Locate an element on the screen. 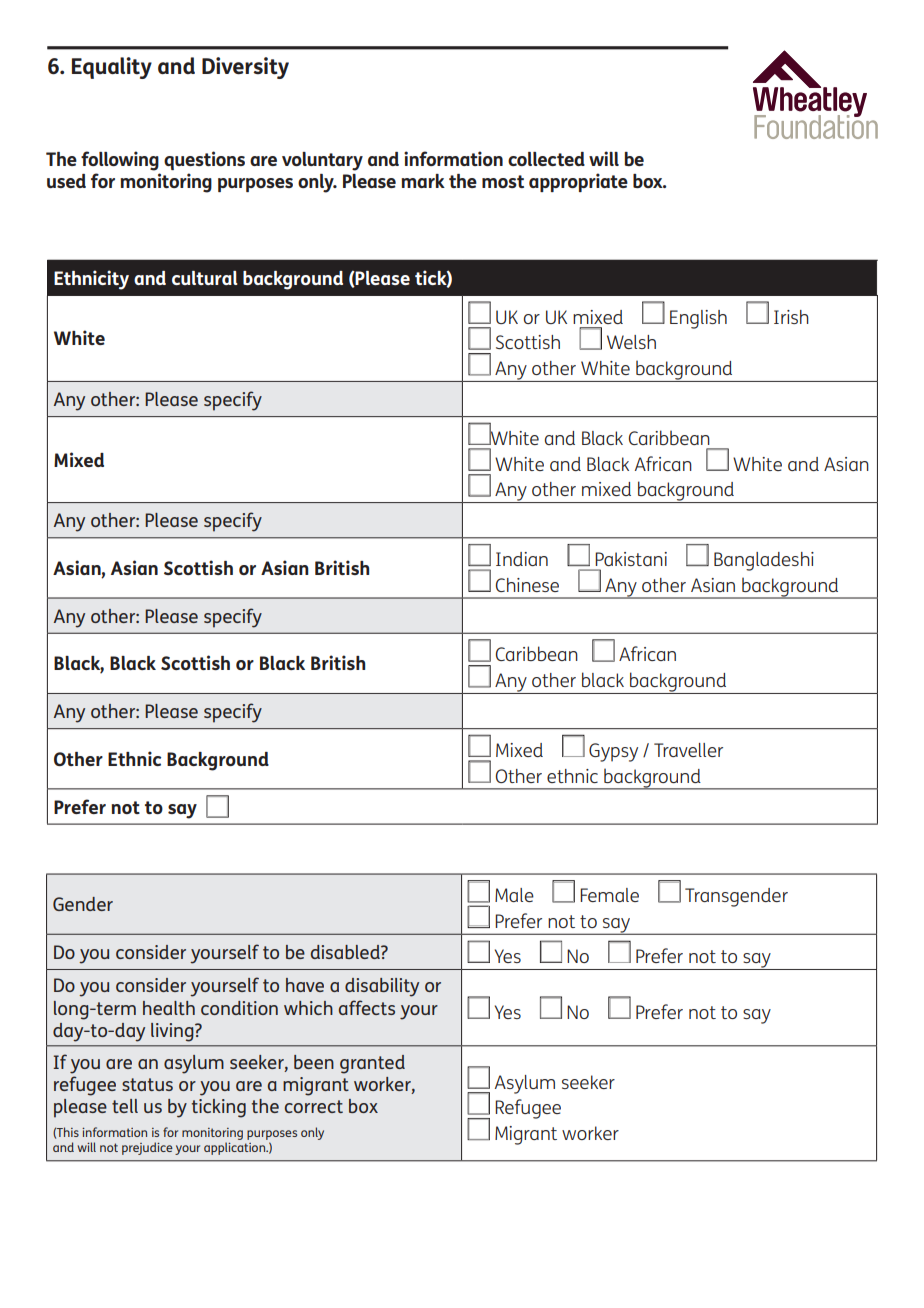  disability is located at coordinates (382, 987).
